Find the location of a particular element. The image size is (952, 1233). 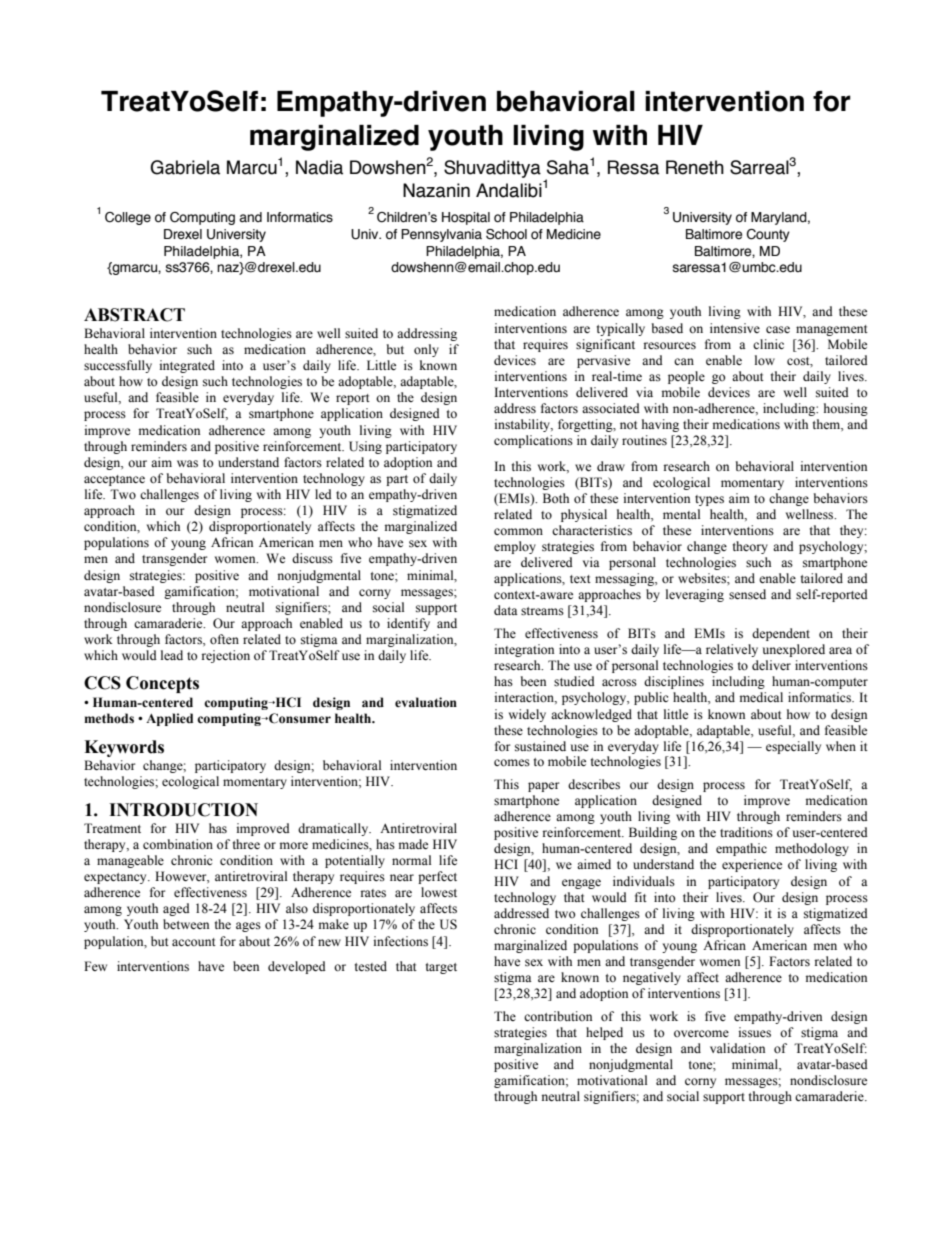

Few is located at coordinates (95, 966).
